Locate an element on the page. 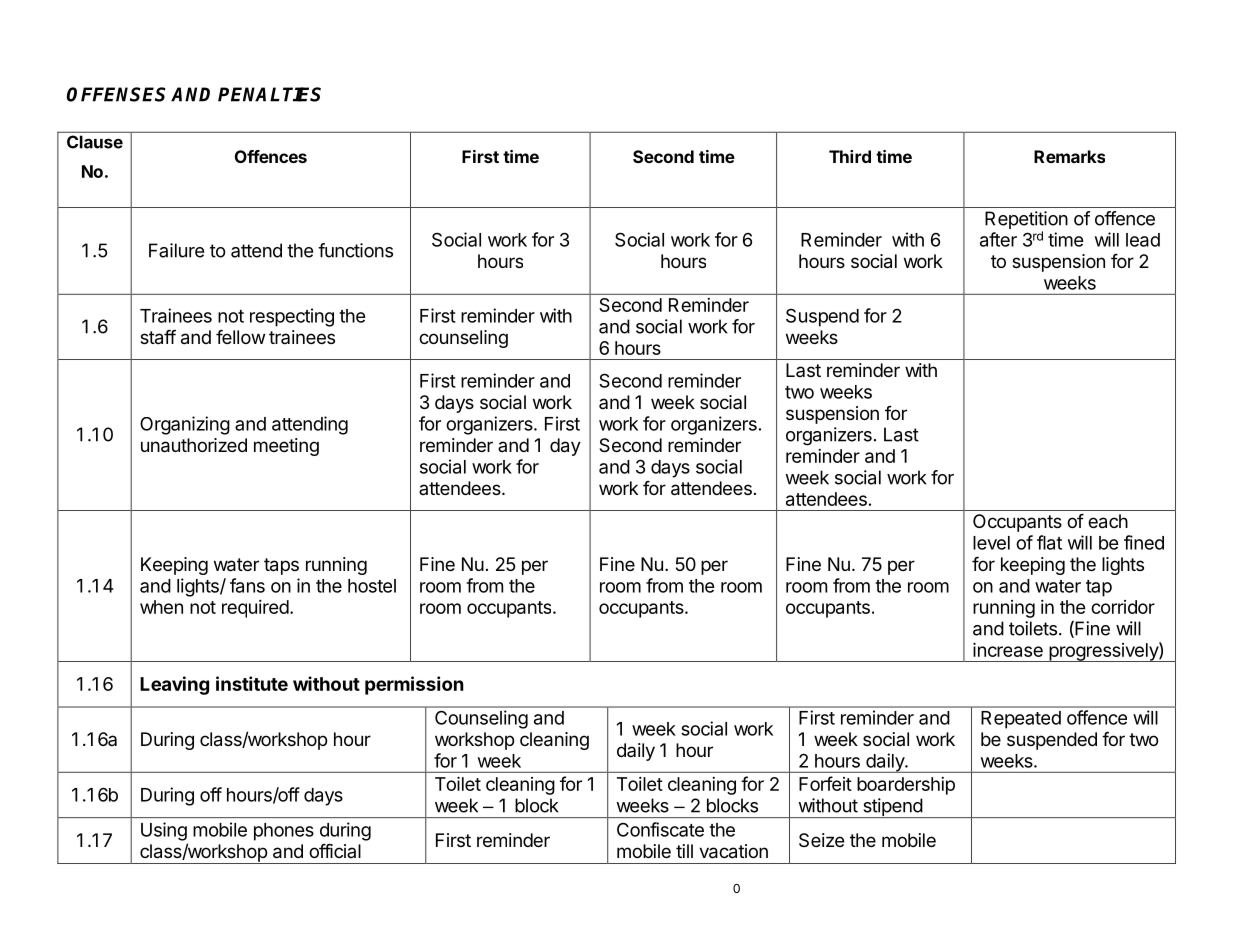 This page has width=1233, height=952. respecting is located at coordinates (292, 317).
